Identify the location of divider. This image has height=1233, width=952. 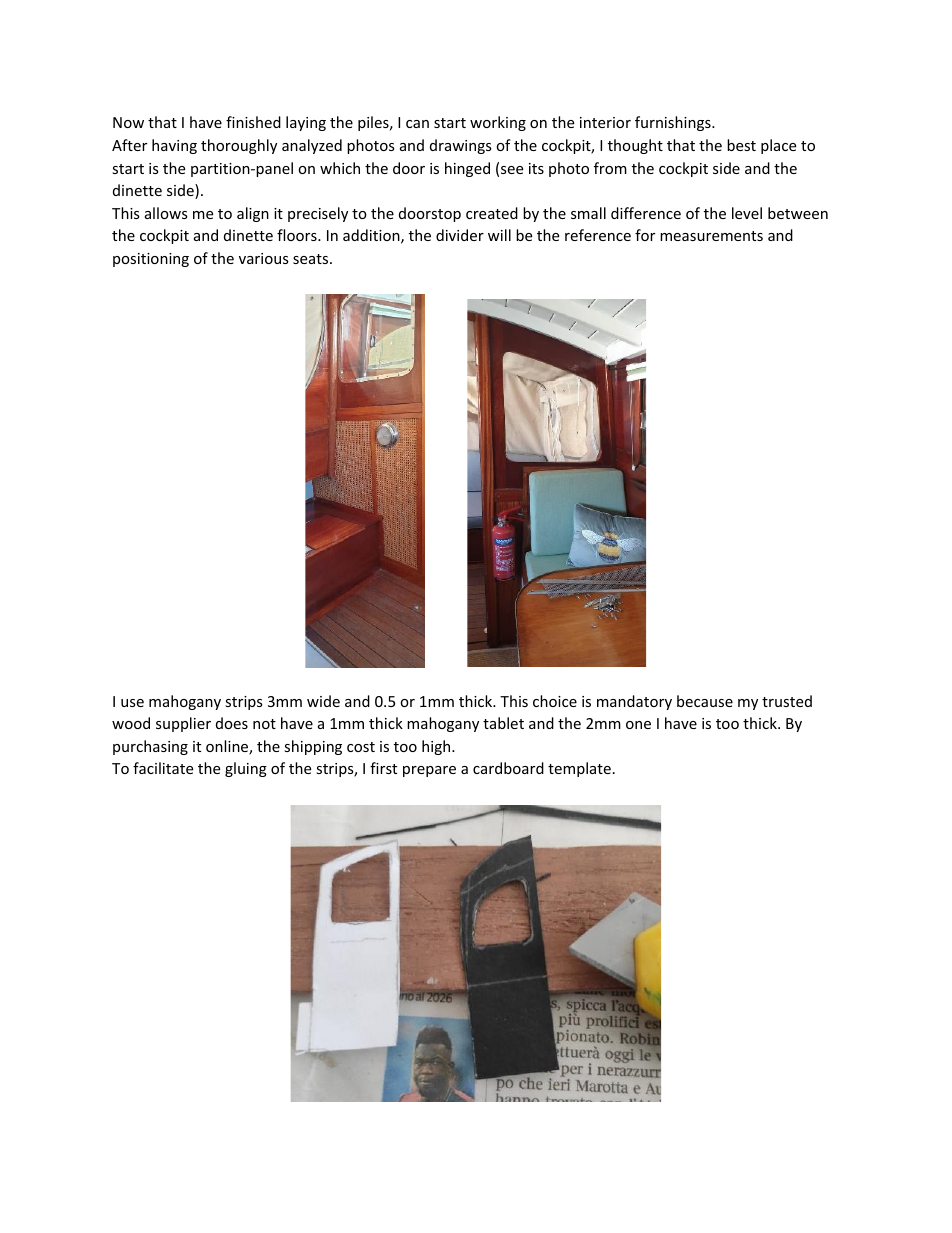
(460, 235).
